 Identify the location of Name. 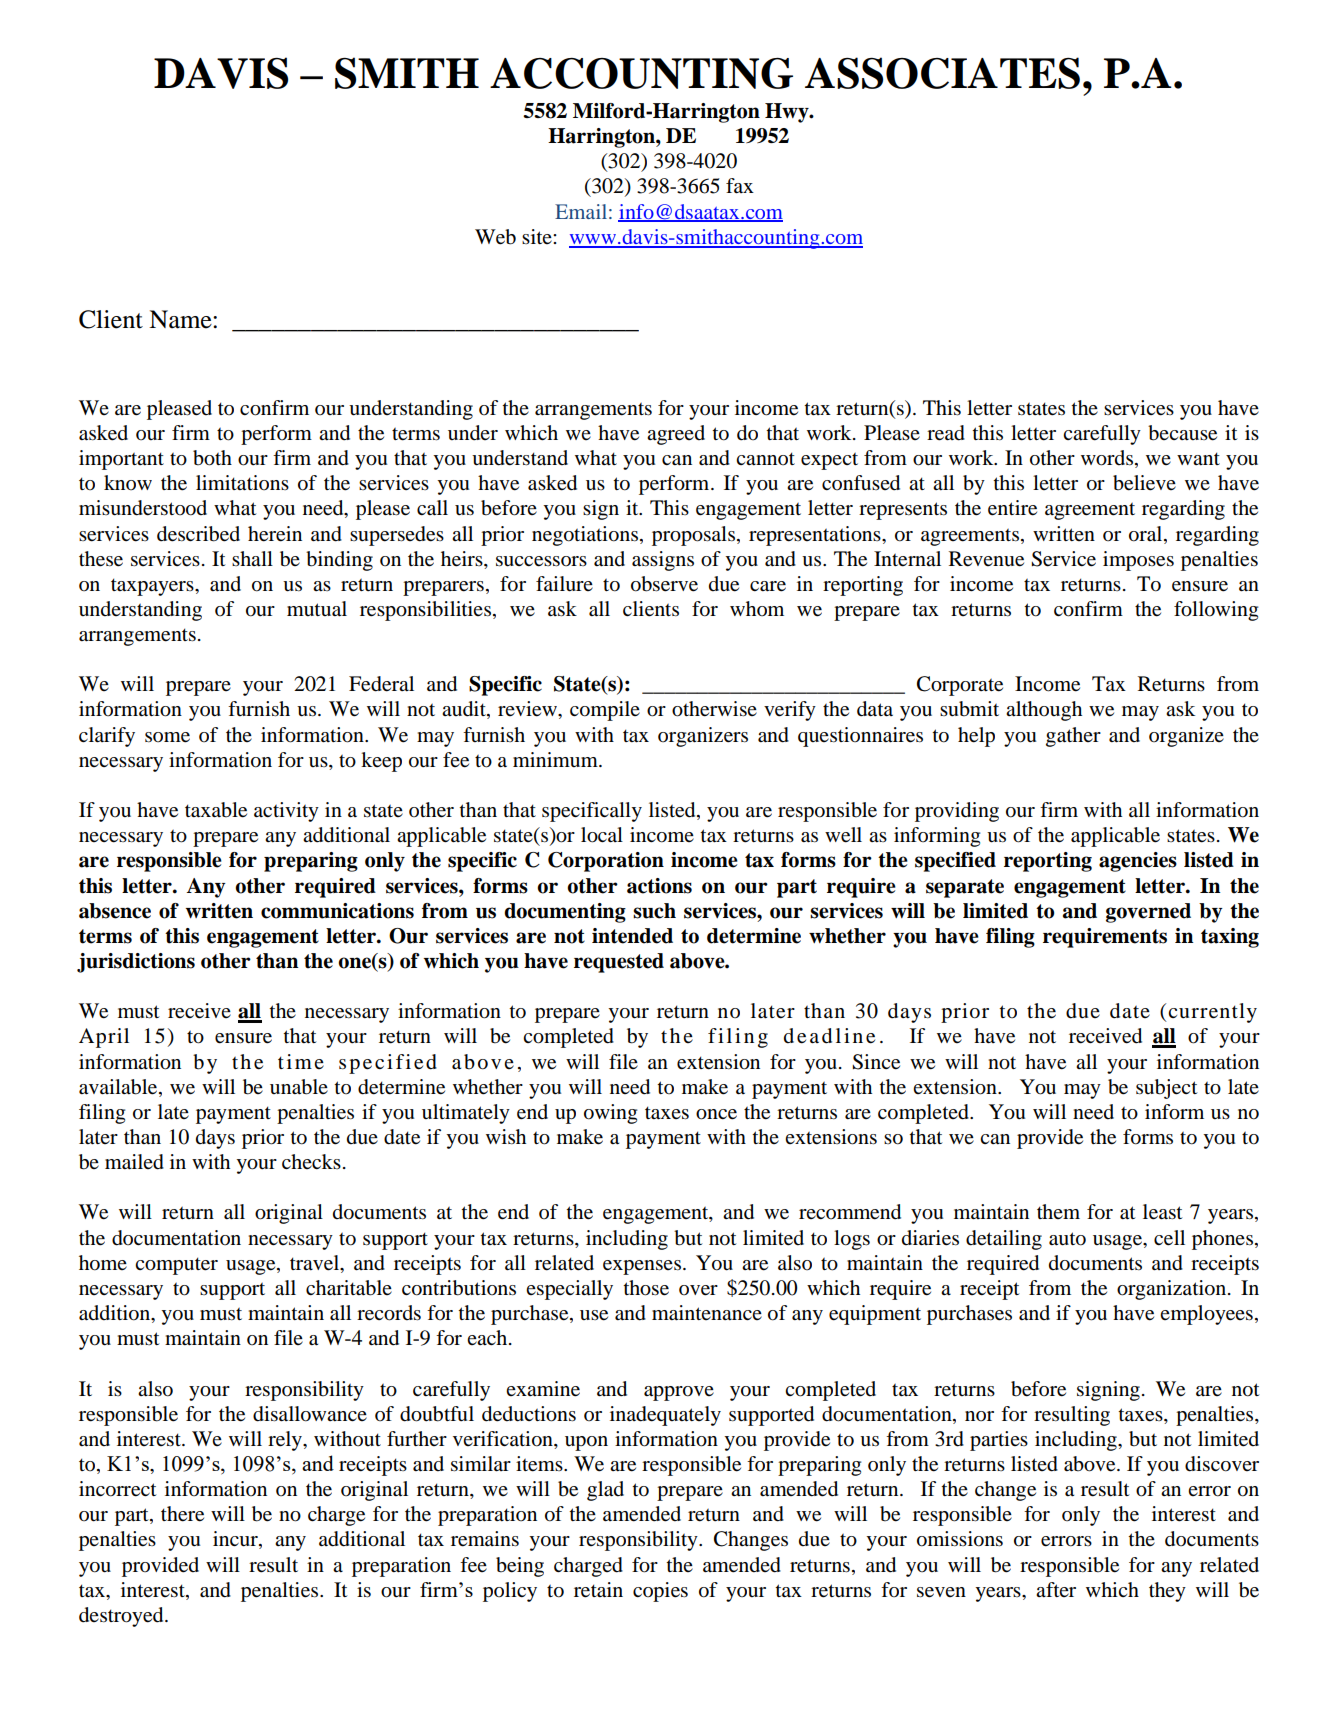
(181, 319).
